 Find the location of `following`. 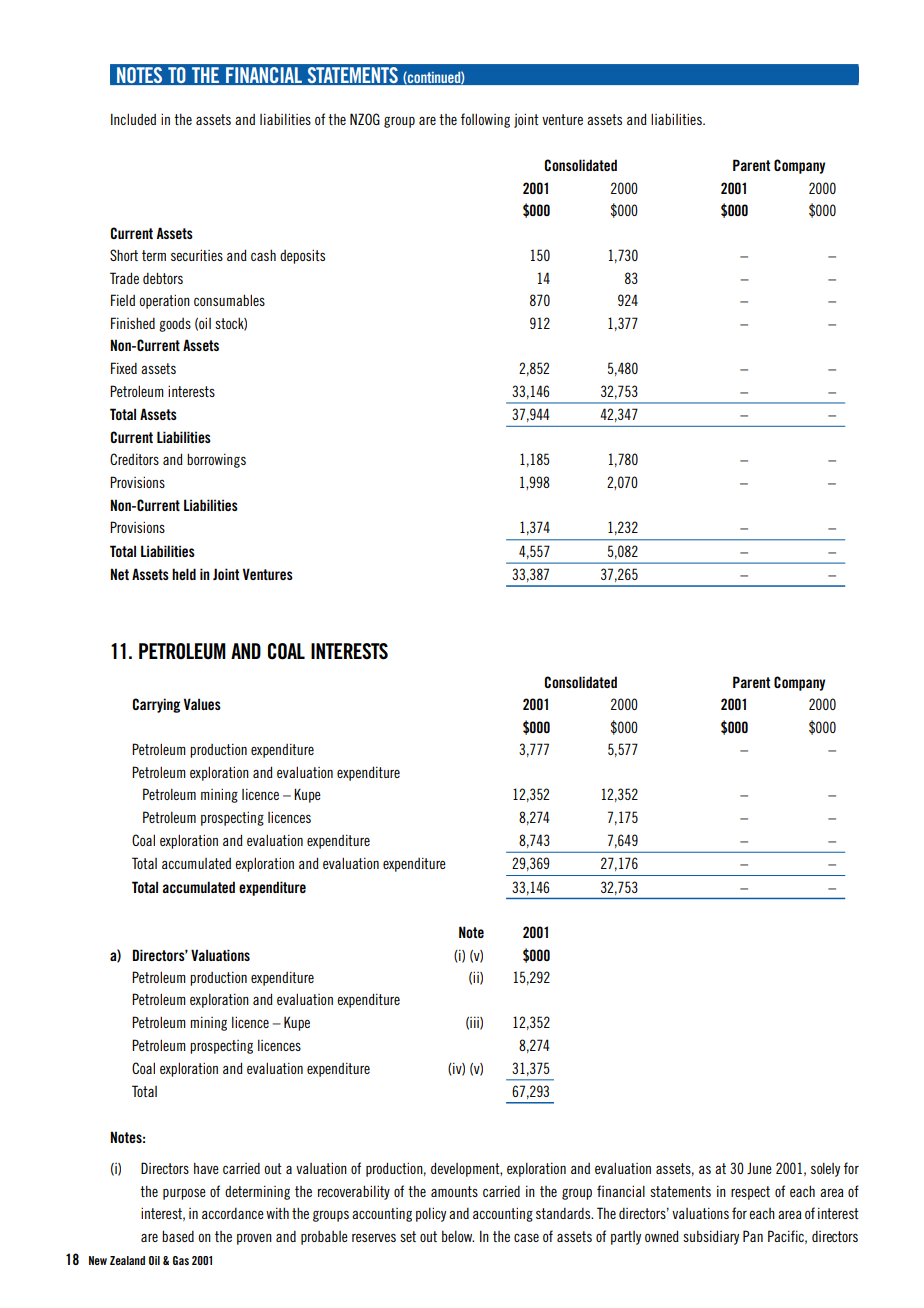

following is located at coordinates (485, 120).
